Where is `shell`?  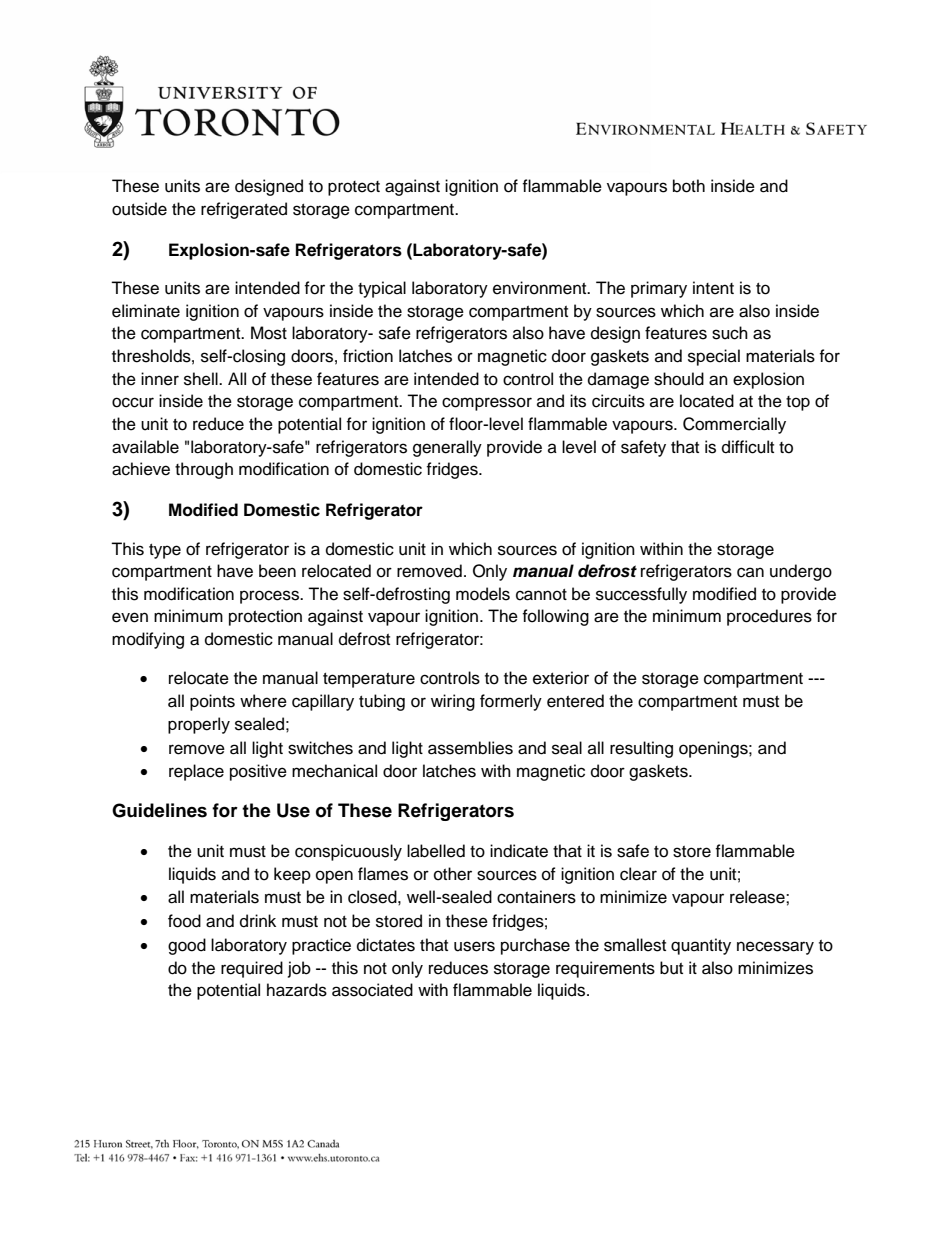 shell is located at coordinates (202, 379).
